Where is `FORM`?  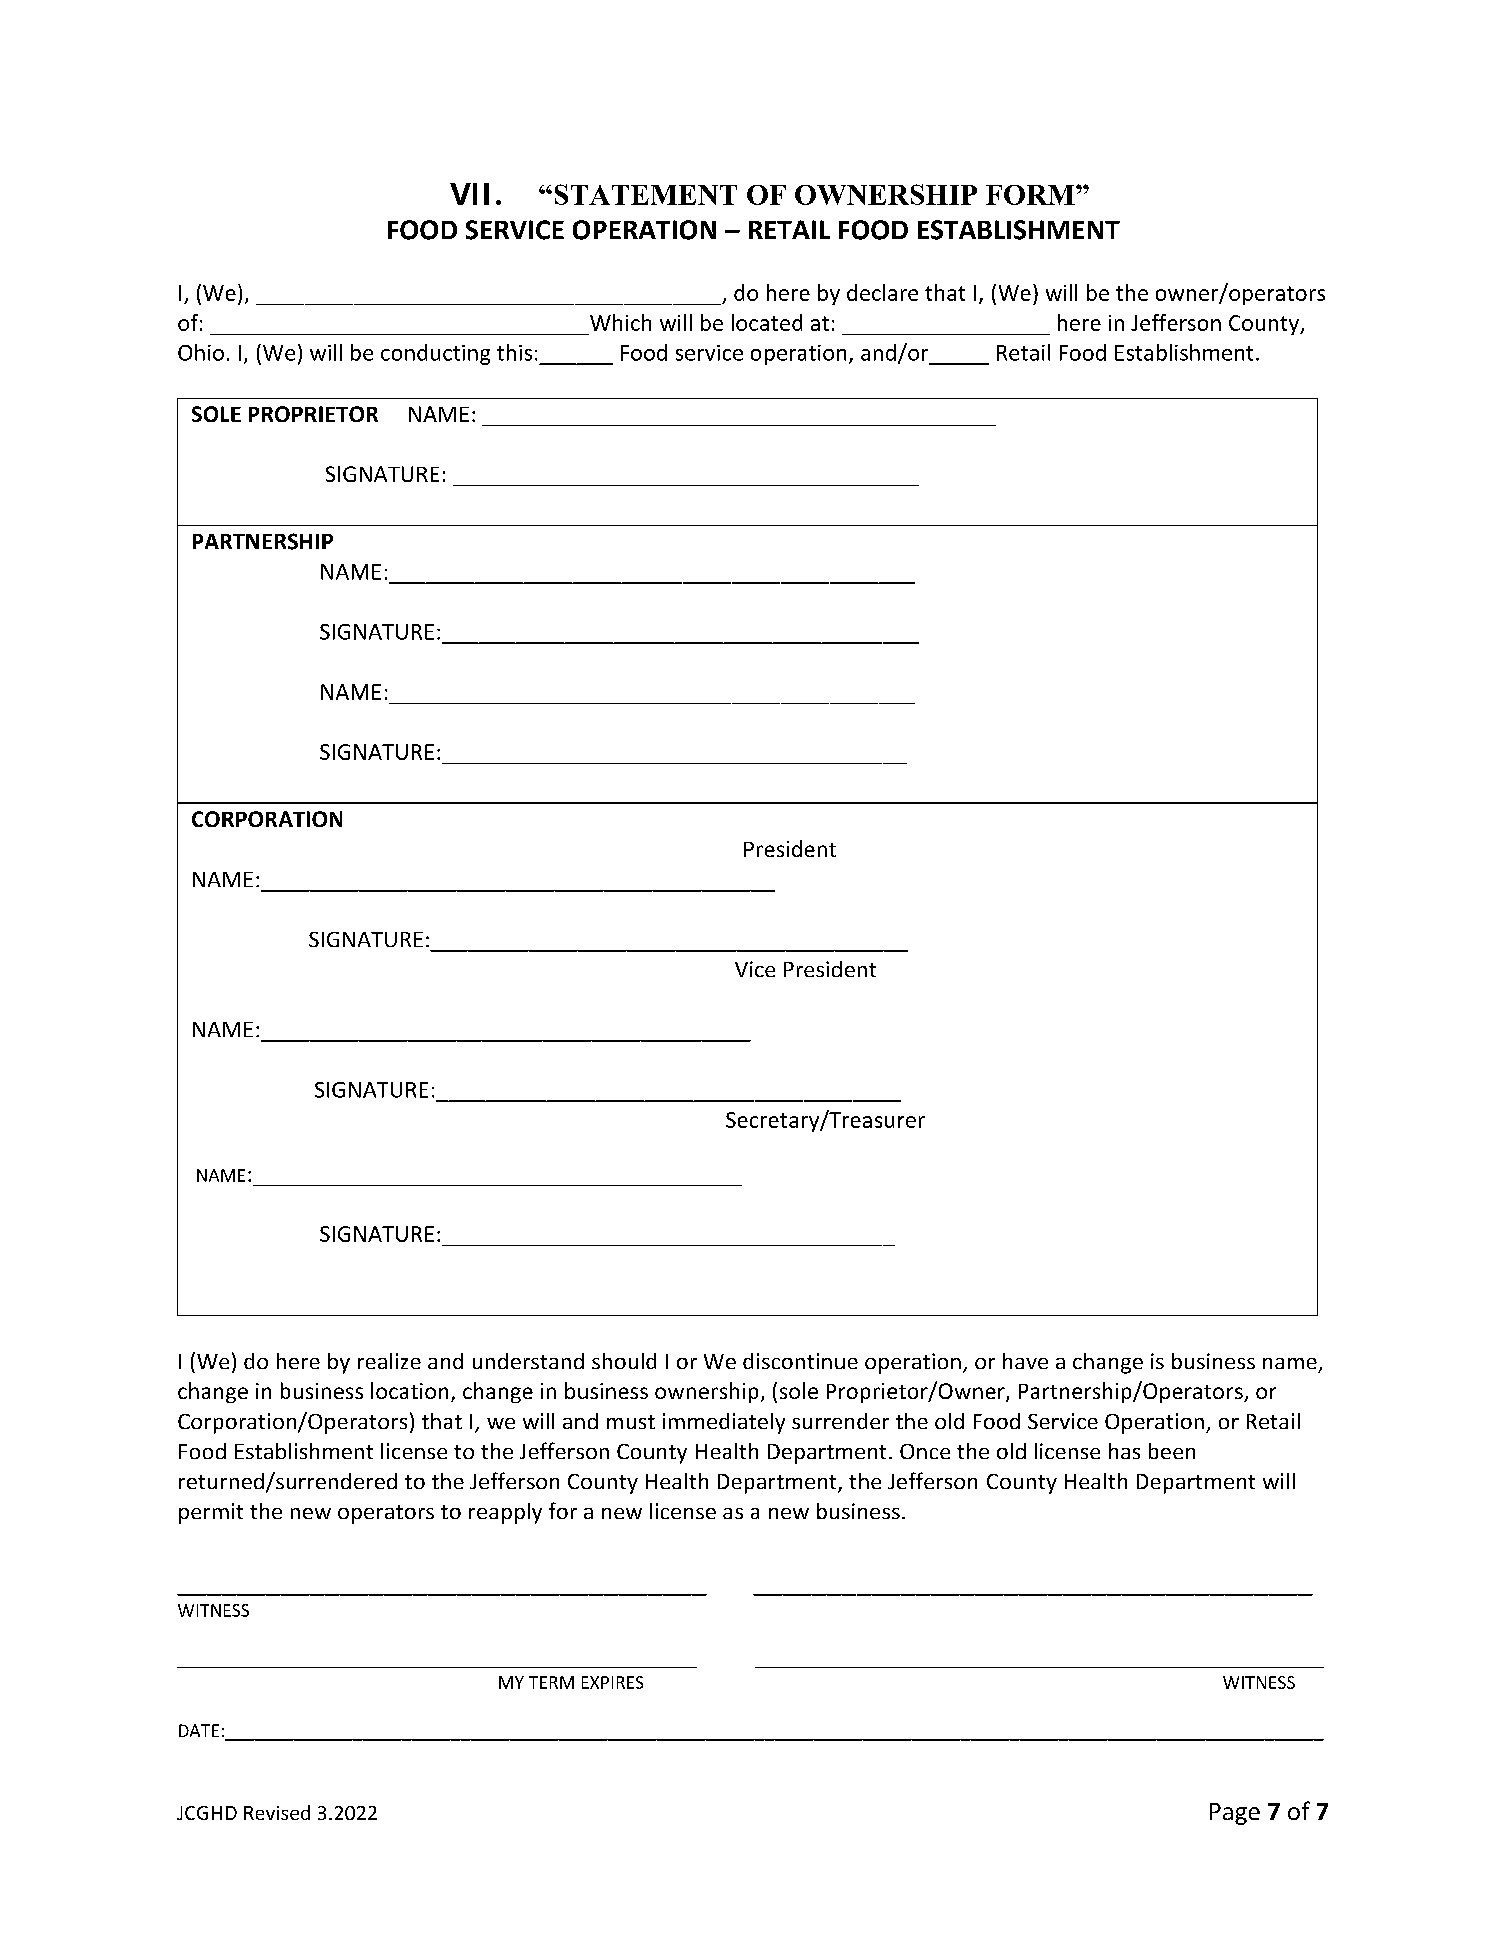 FORM is located at coordinates (1031, 195).
